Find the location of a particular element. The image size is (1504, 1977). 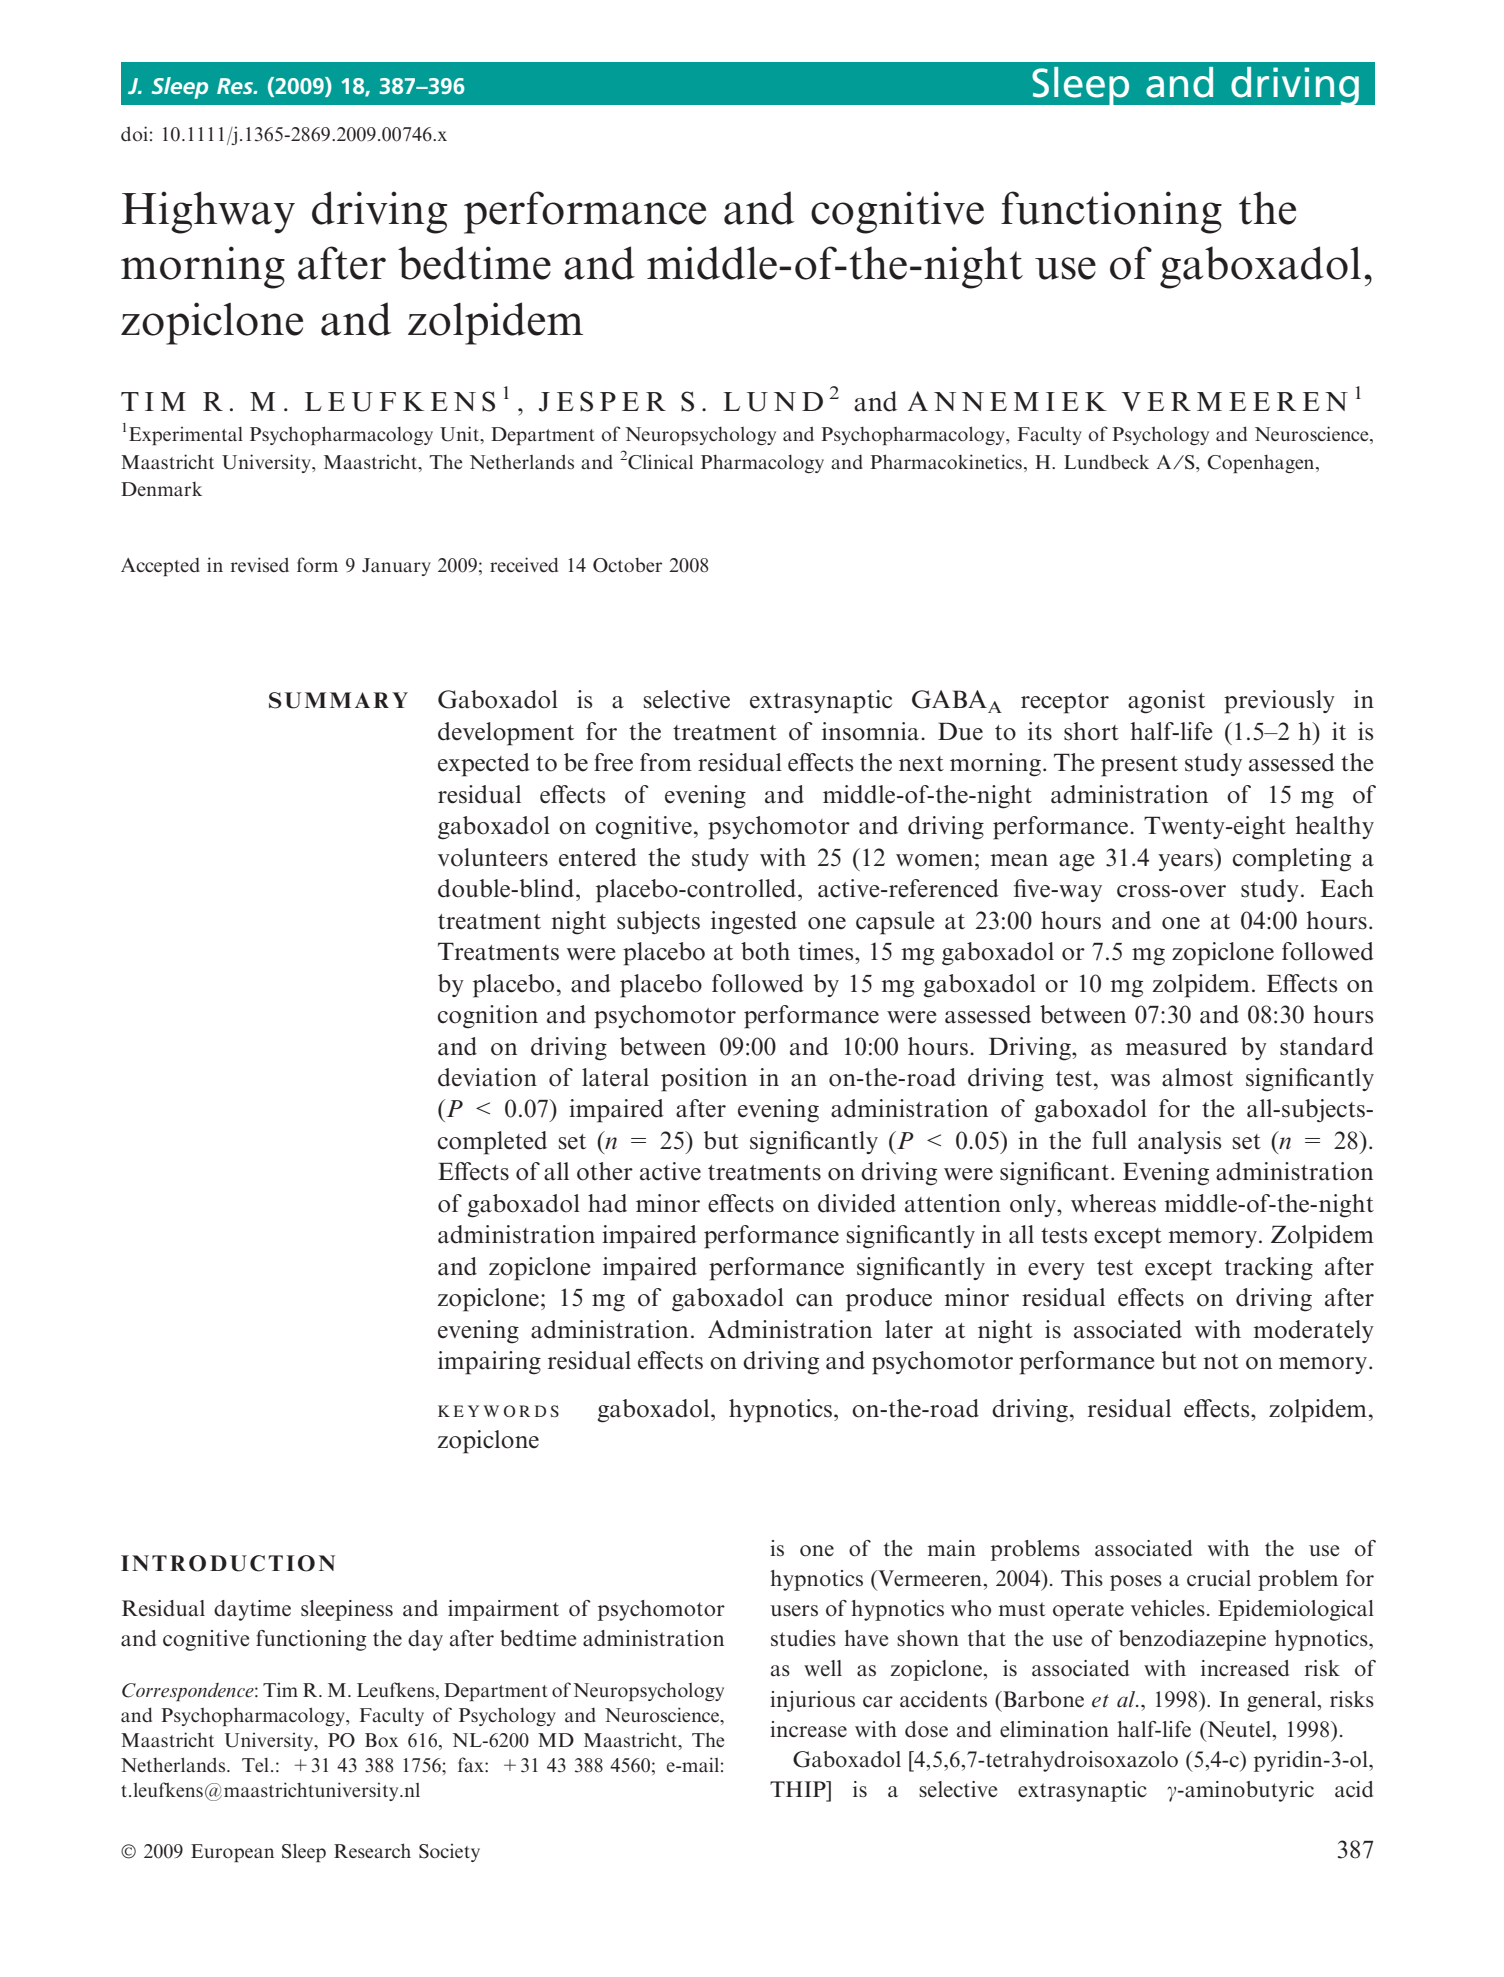

Copenhagen is located at coordinates (1262, 464).
